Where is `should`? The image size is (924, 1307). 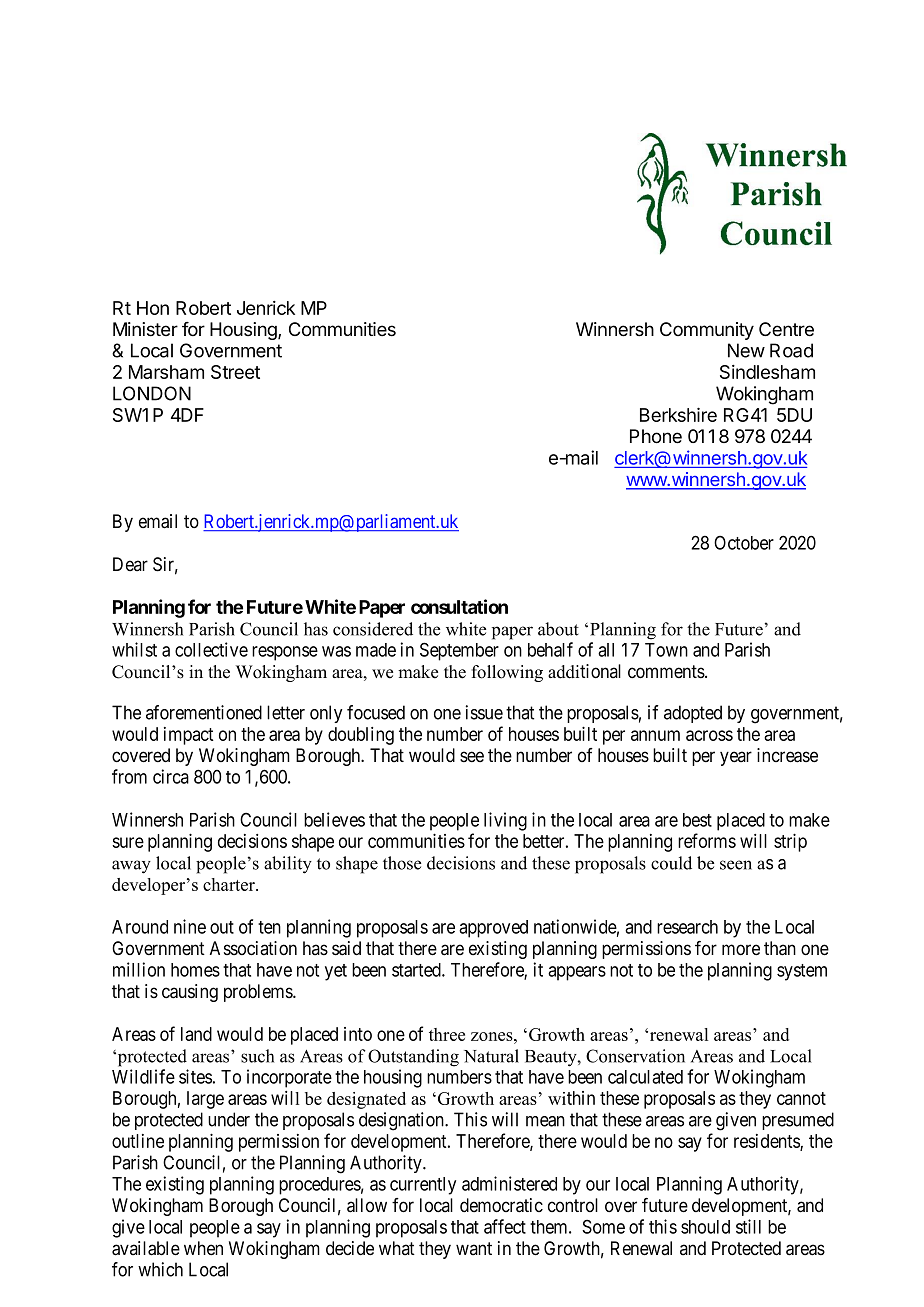
should is located at coordinates (705, 1227).
